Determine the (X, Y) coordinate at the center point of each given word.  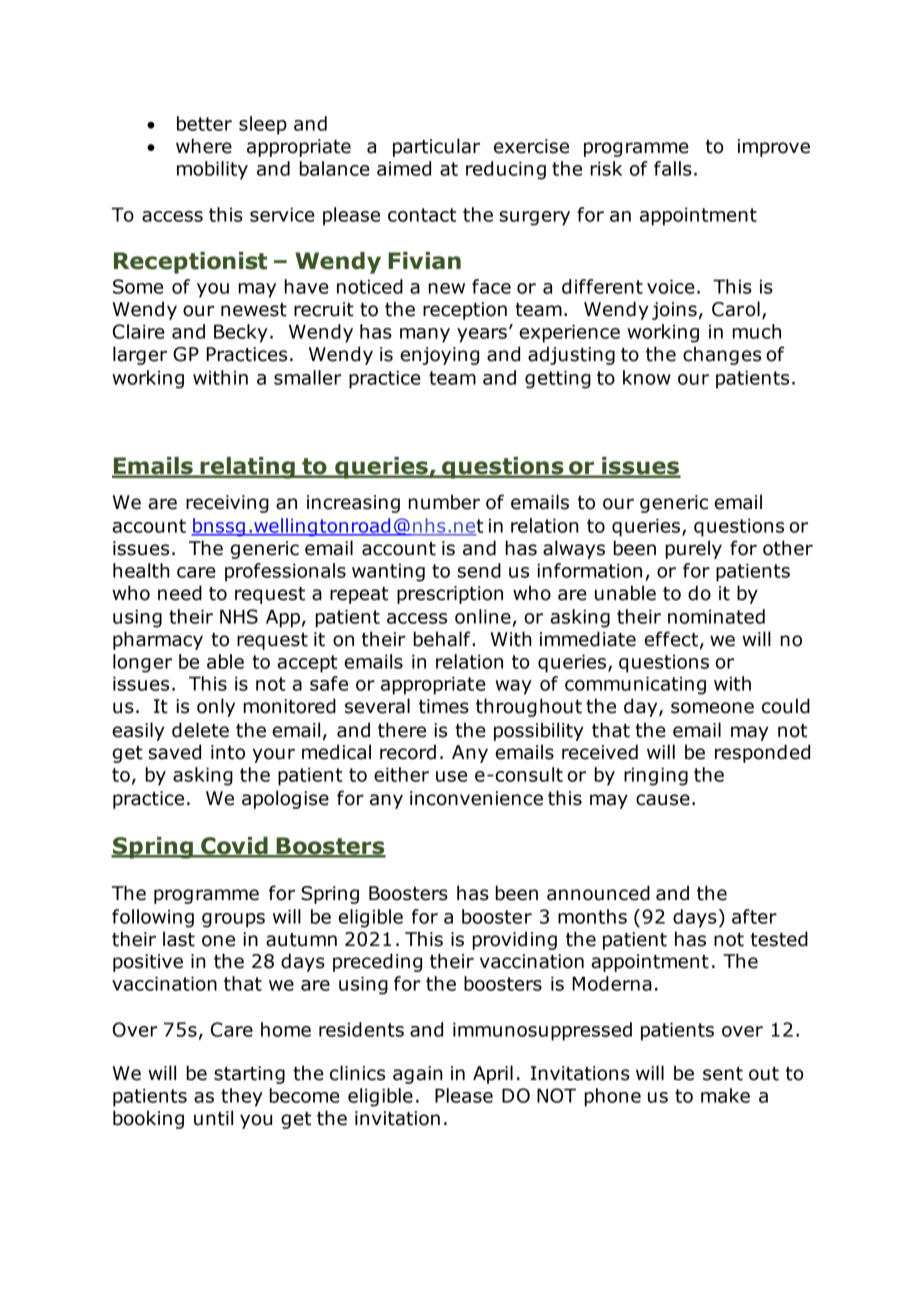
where (204, 146)
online (483, 616)
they (242, 1097)
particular (436, 147)
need (180, 593)
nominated (716, 616)
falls (673, 168)
